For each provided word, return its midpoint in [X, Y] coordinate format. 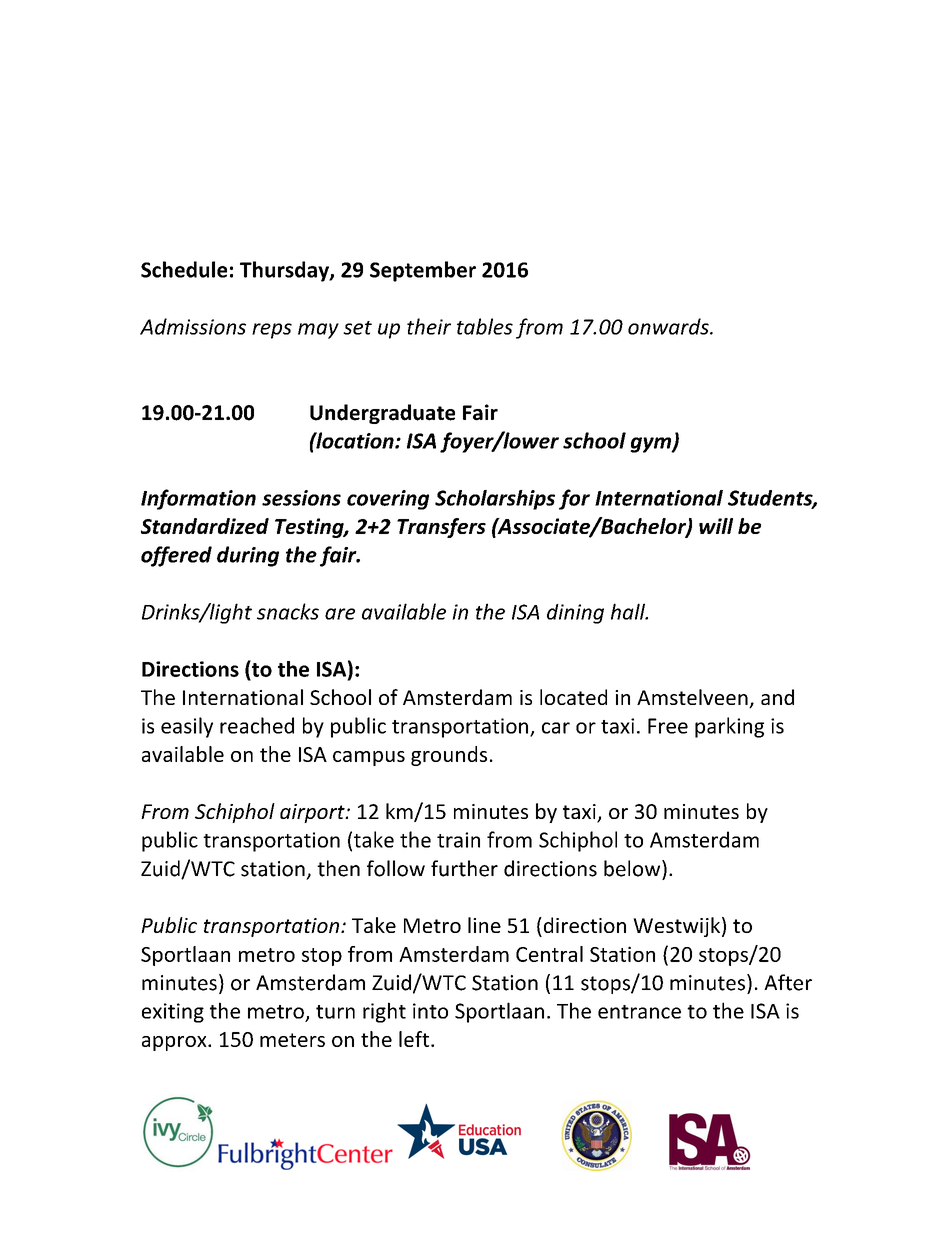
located [573, 697]
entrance [639, 1012]
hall [629, 611]
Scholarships [495, 500]
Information [198, 499]
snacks [288, 611]
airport [313, 813]
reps [272, 331]
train [458, 840]
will [716, 526]
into [430, 1011]
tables [485, 326]
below [633, 868]
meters [292, 1040]
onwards [669, 326]
